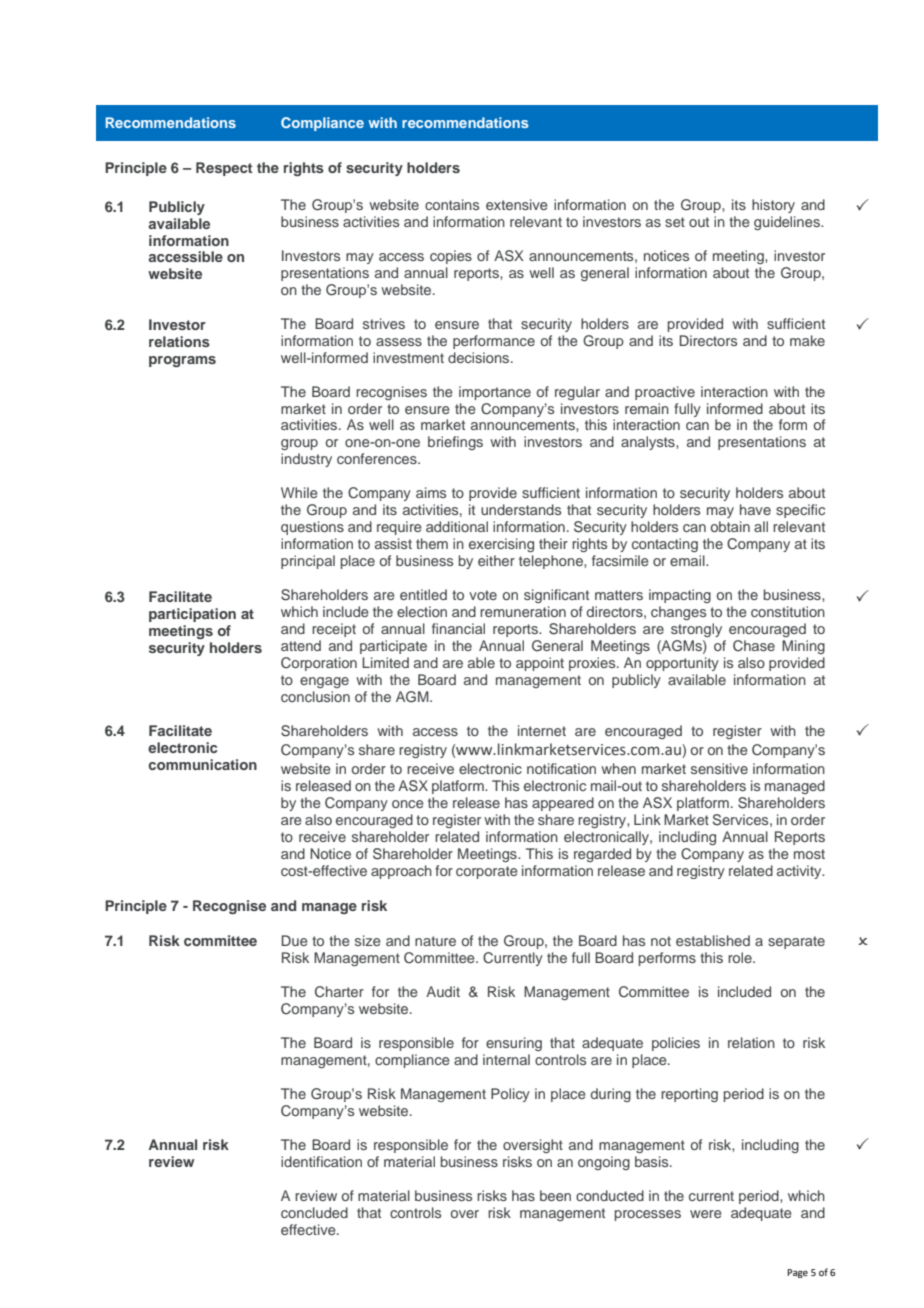  Describe the element at coordinates (294, 940) in the page. I see `Due` at that location.
